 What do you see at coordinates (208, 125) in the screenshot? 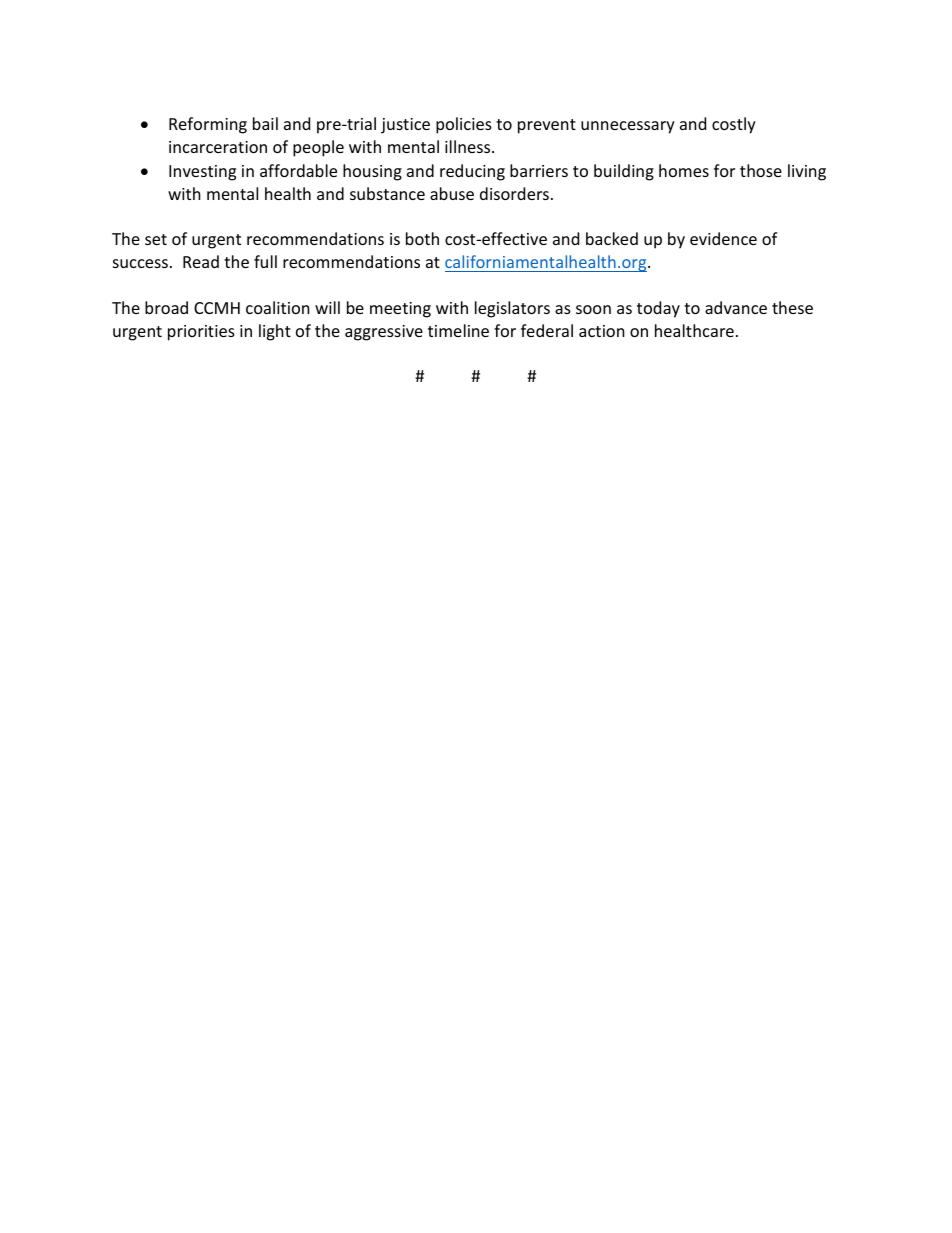
I see `Reforming` at bounding box center [208, 125].
